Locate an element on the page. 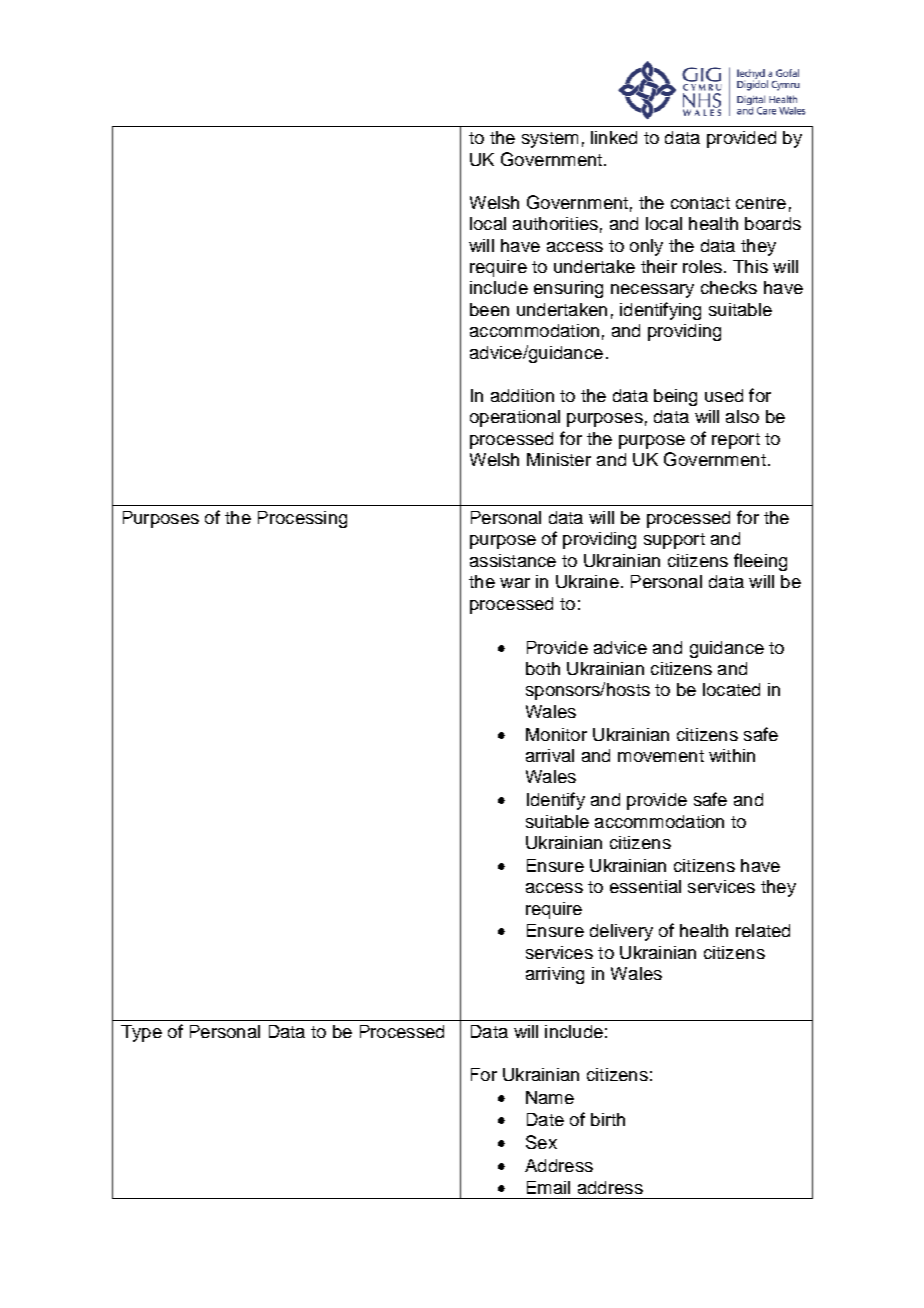 Image resolution: width=924 pixels, height=1308 pixels. Sex is located at coordinates (541, 1142).
